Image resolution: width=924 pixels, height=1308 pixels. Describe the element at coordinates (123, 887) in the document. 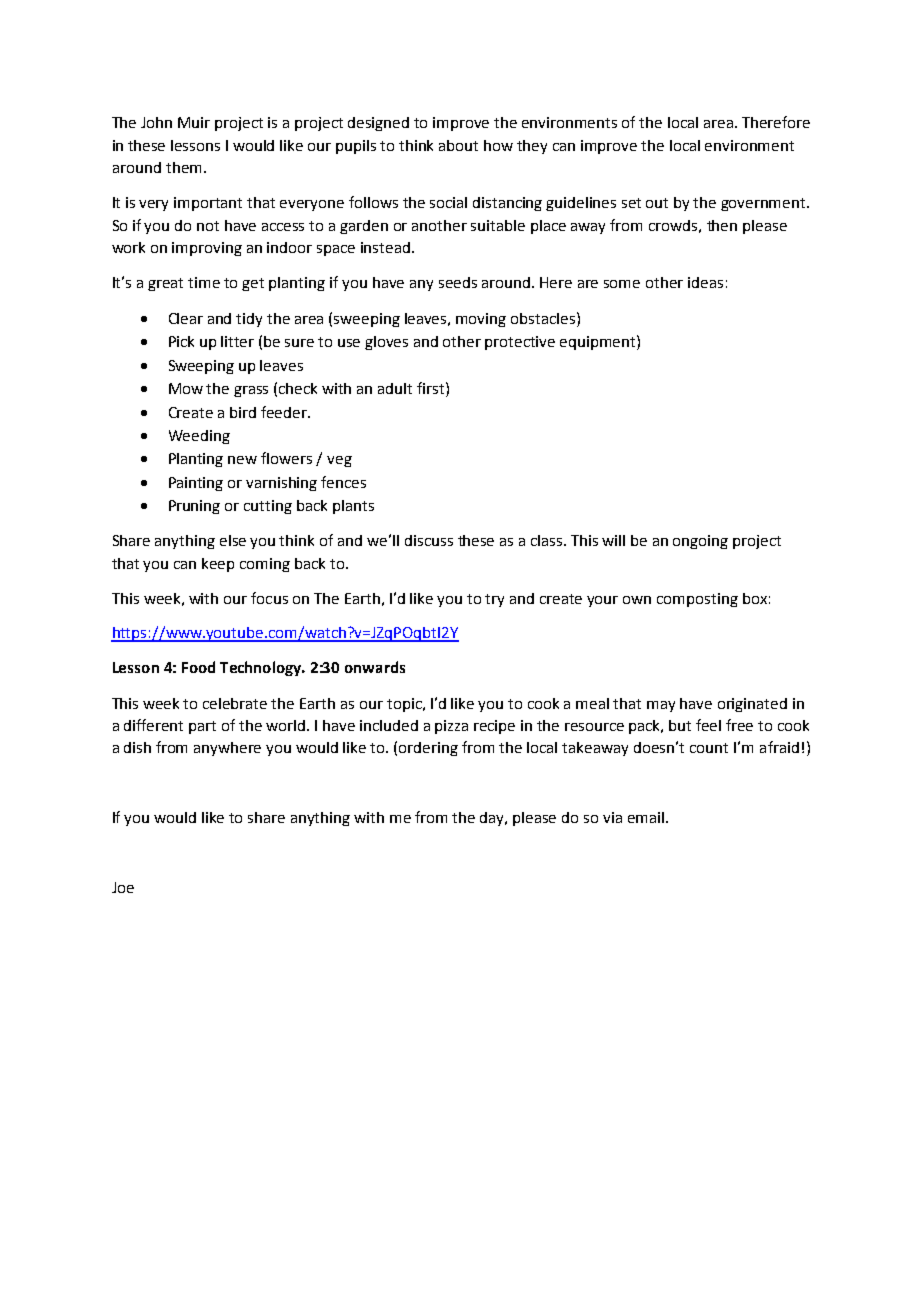

I see `Joe` at that location.
